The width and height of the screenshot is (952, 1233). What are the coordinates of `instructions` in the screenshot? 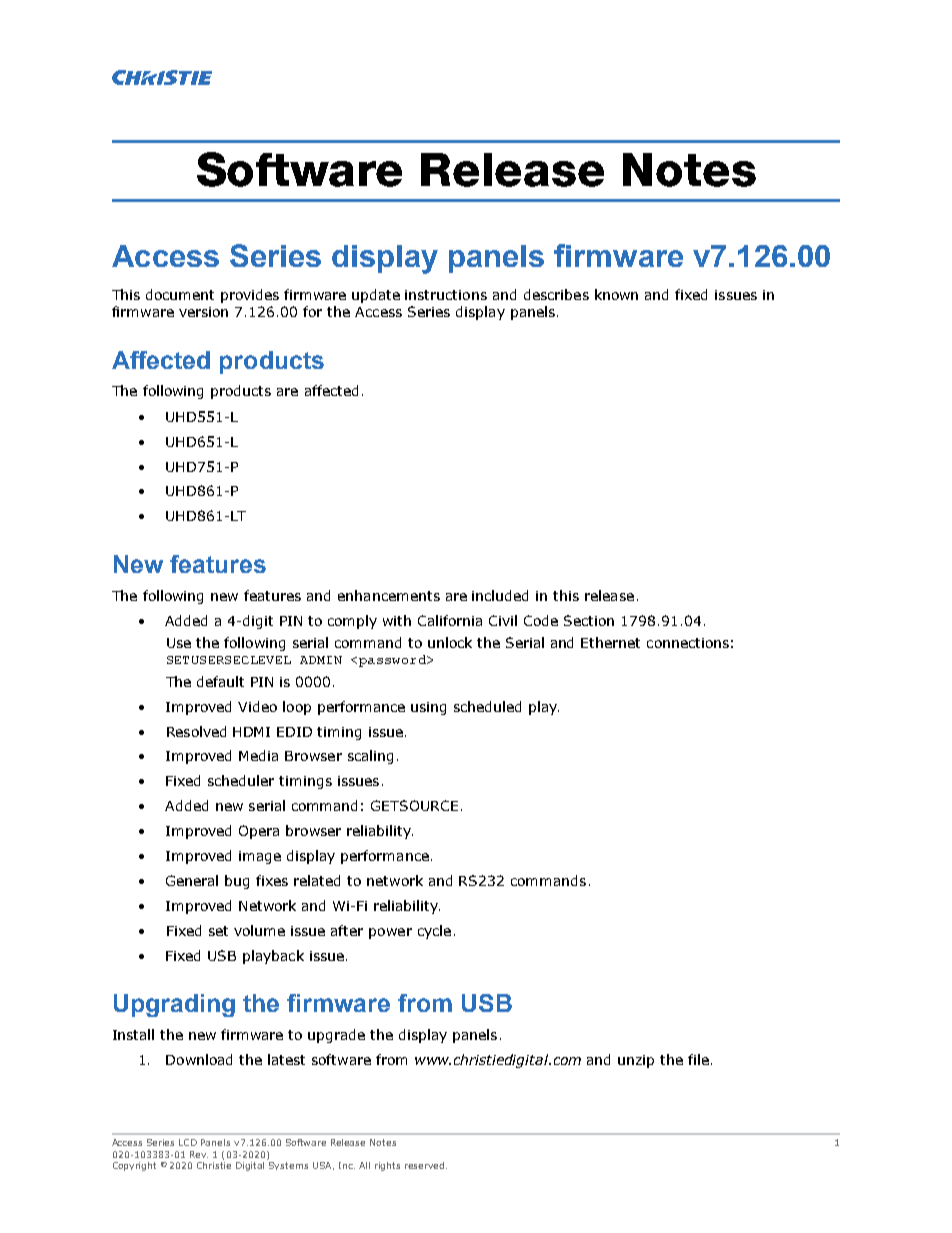 It's located at (446, 295).
